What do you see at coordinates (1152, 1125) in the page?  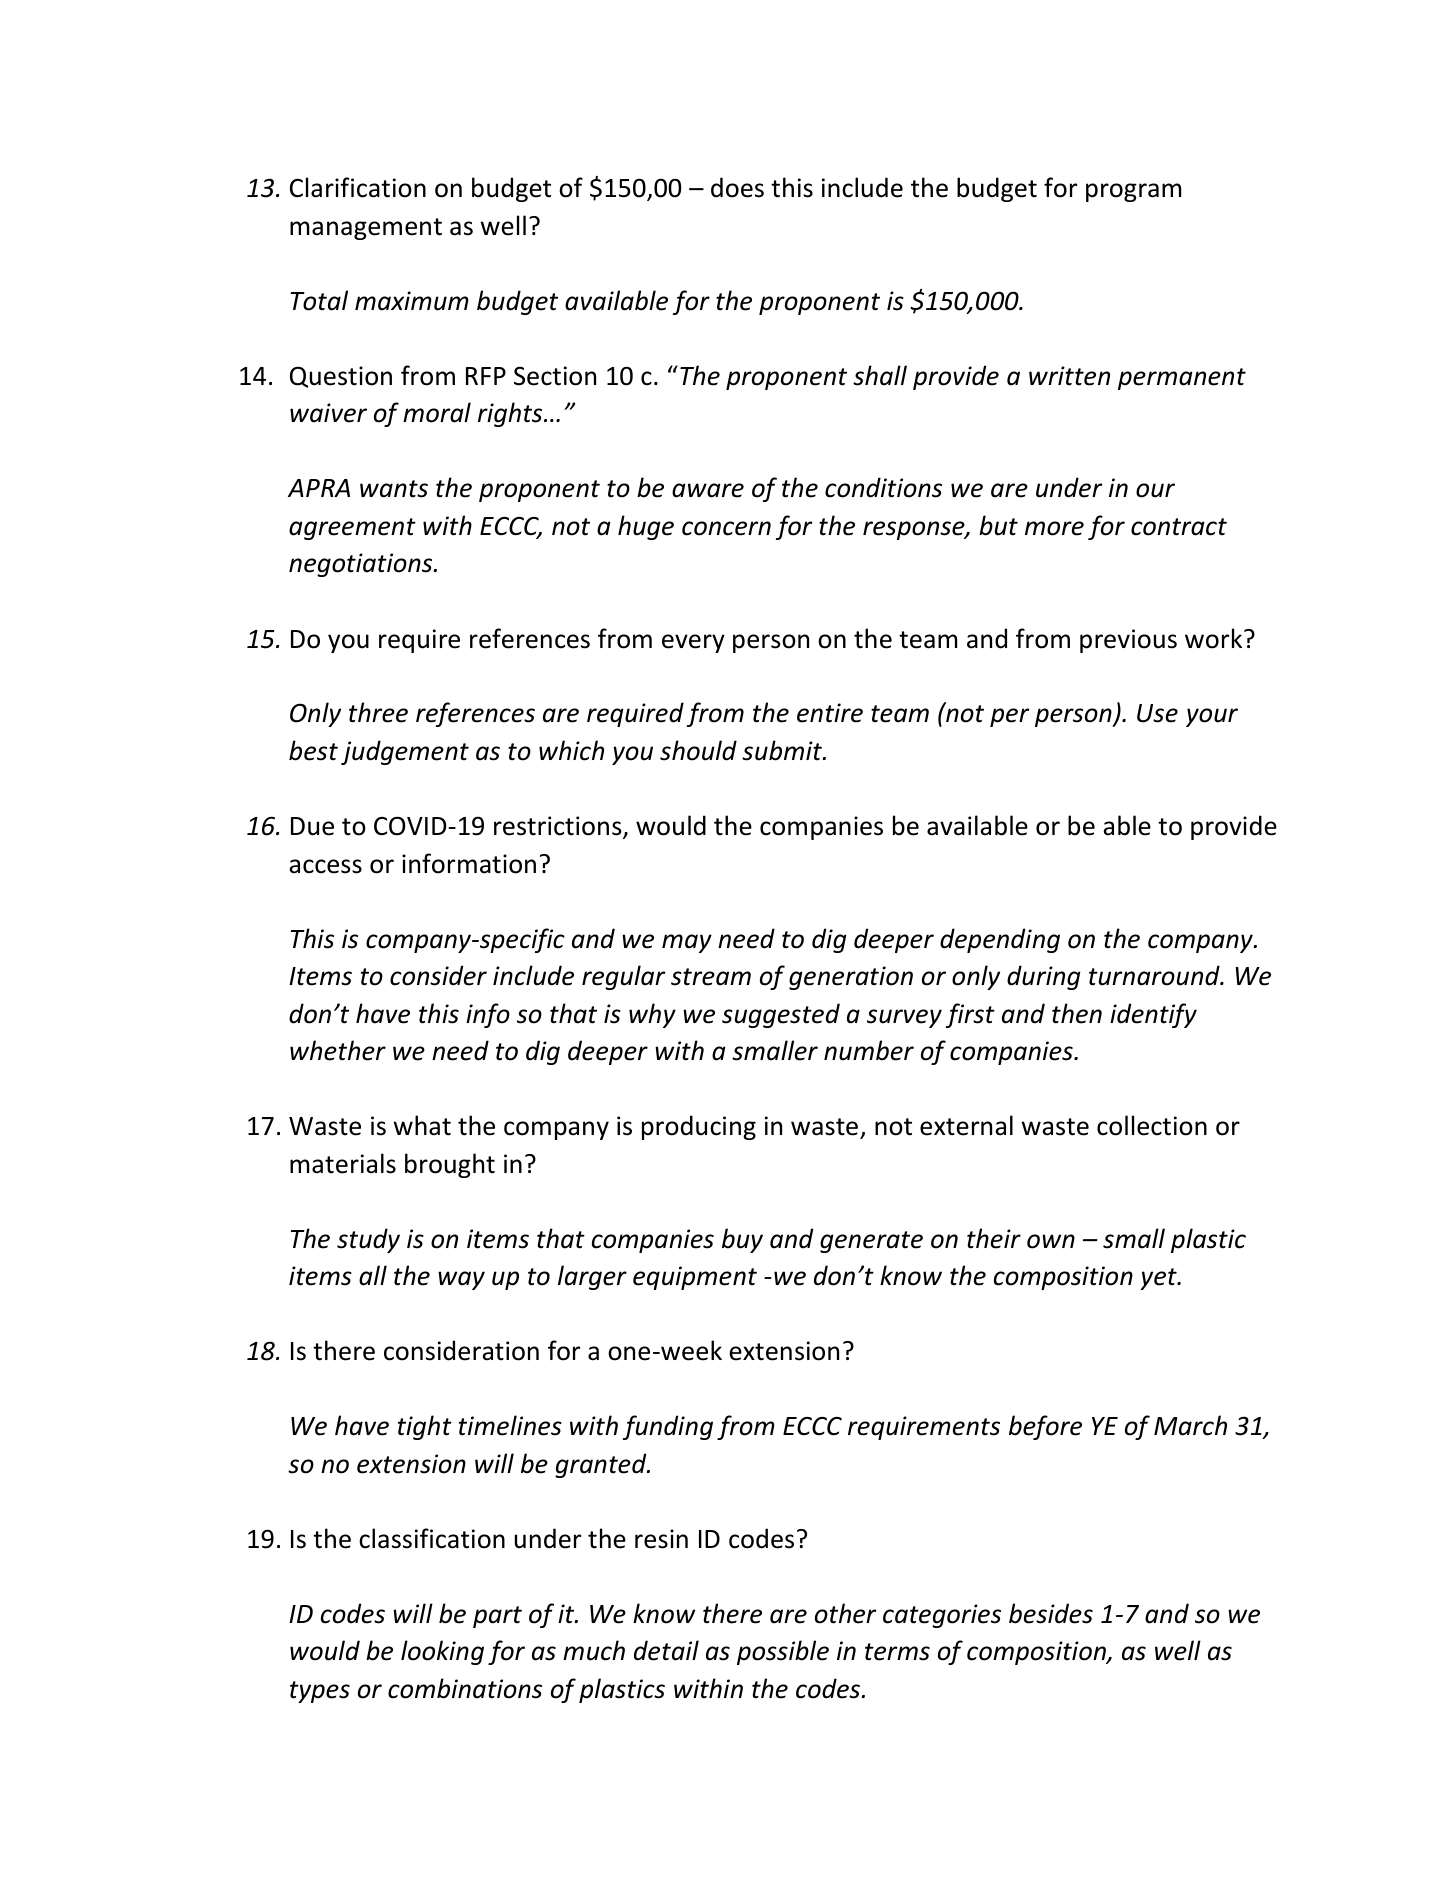 I see `collection` at bounding box center [1152, 1125].
